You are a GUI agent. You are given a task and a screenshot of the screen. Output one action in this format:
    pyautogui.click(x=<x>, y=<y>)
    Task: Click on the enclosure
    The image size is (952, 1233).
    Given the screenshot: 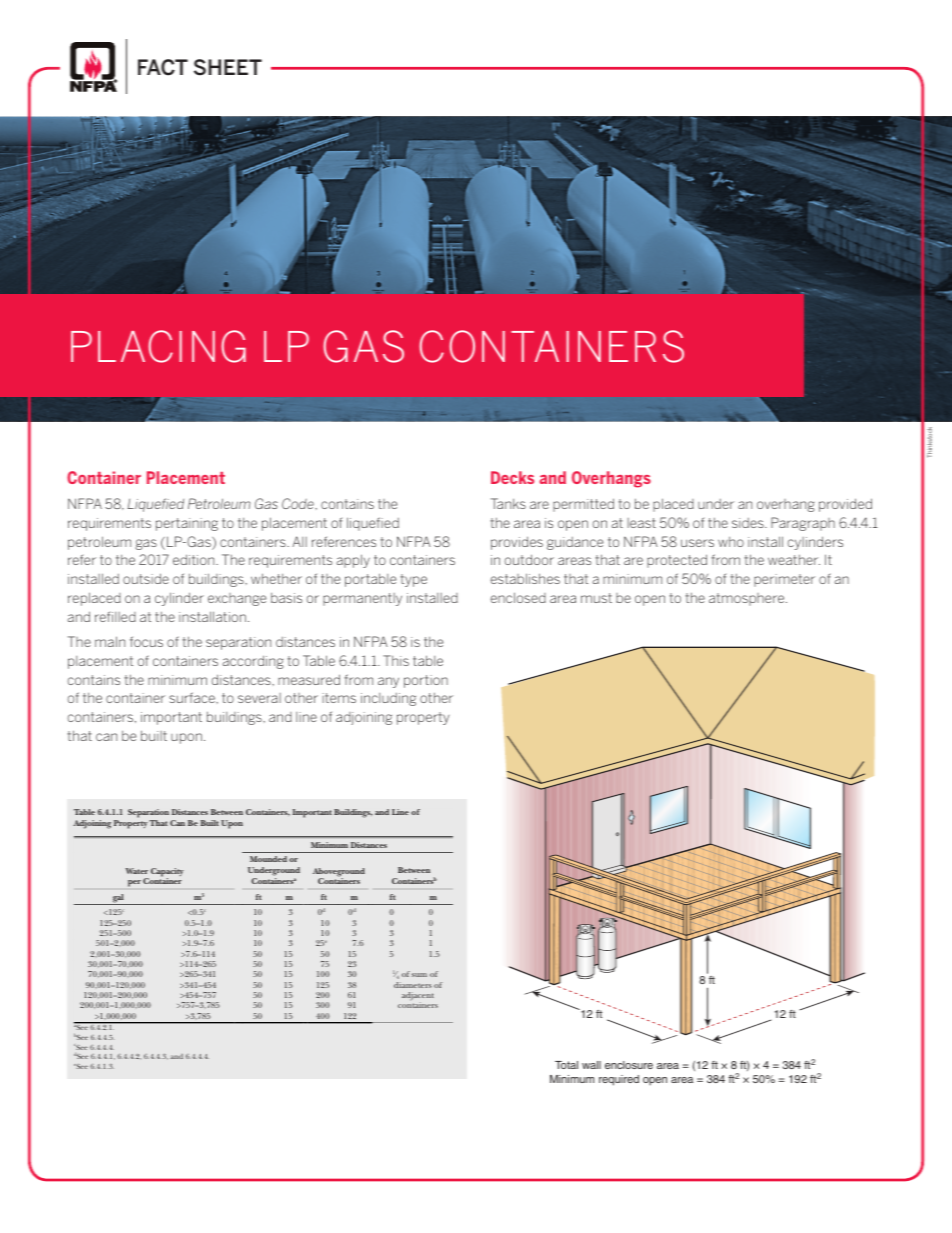 What is the action you would take?
    pyautogui.click(x=629, y=1065)
